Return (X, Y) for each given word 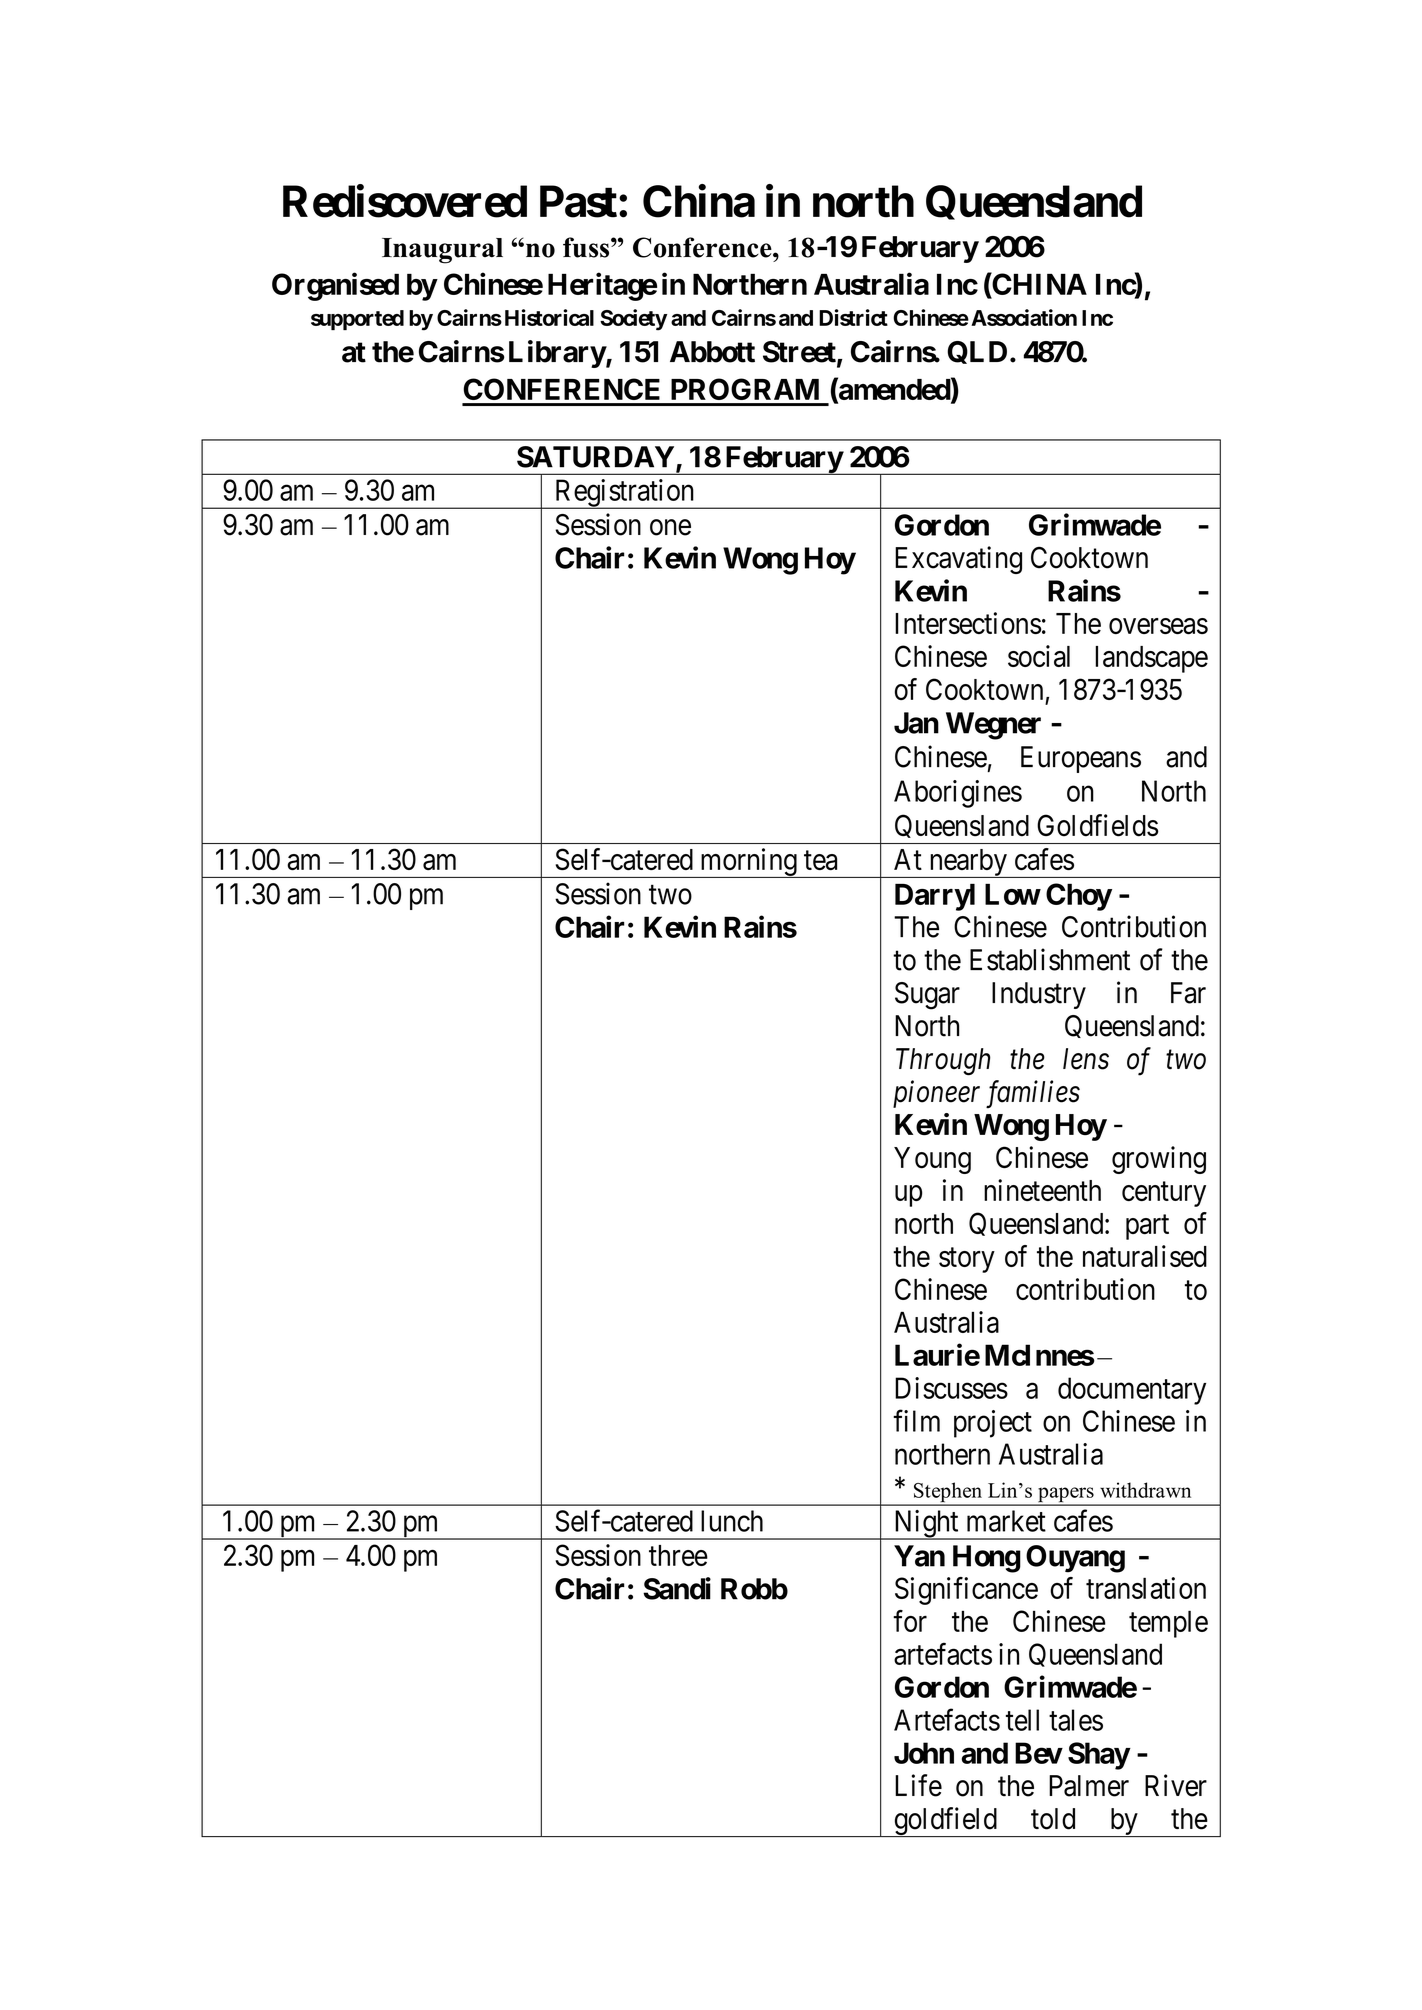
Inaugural (442, 251)
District (853, 317)
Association (1024, 317)
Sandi (677, 1588)
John (924, 1753)
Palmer (1089, 1786)
